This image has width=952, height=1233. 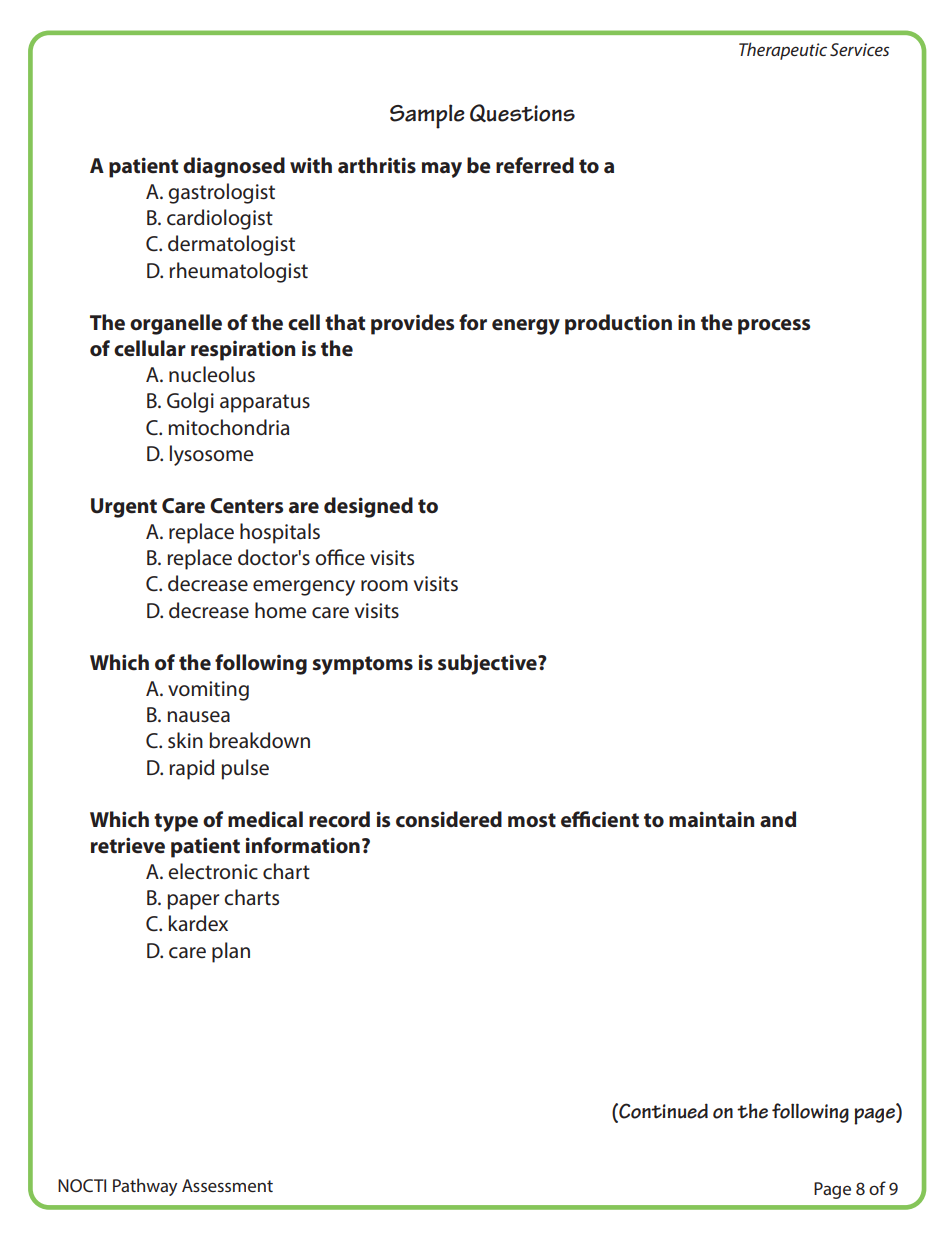 I want to click on maintain, so click(x=711, y=819).
